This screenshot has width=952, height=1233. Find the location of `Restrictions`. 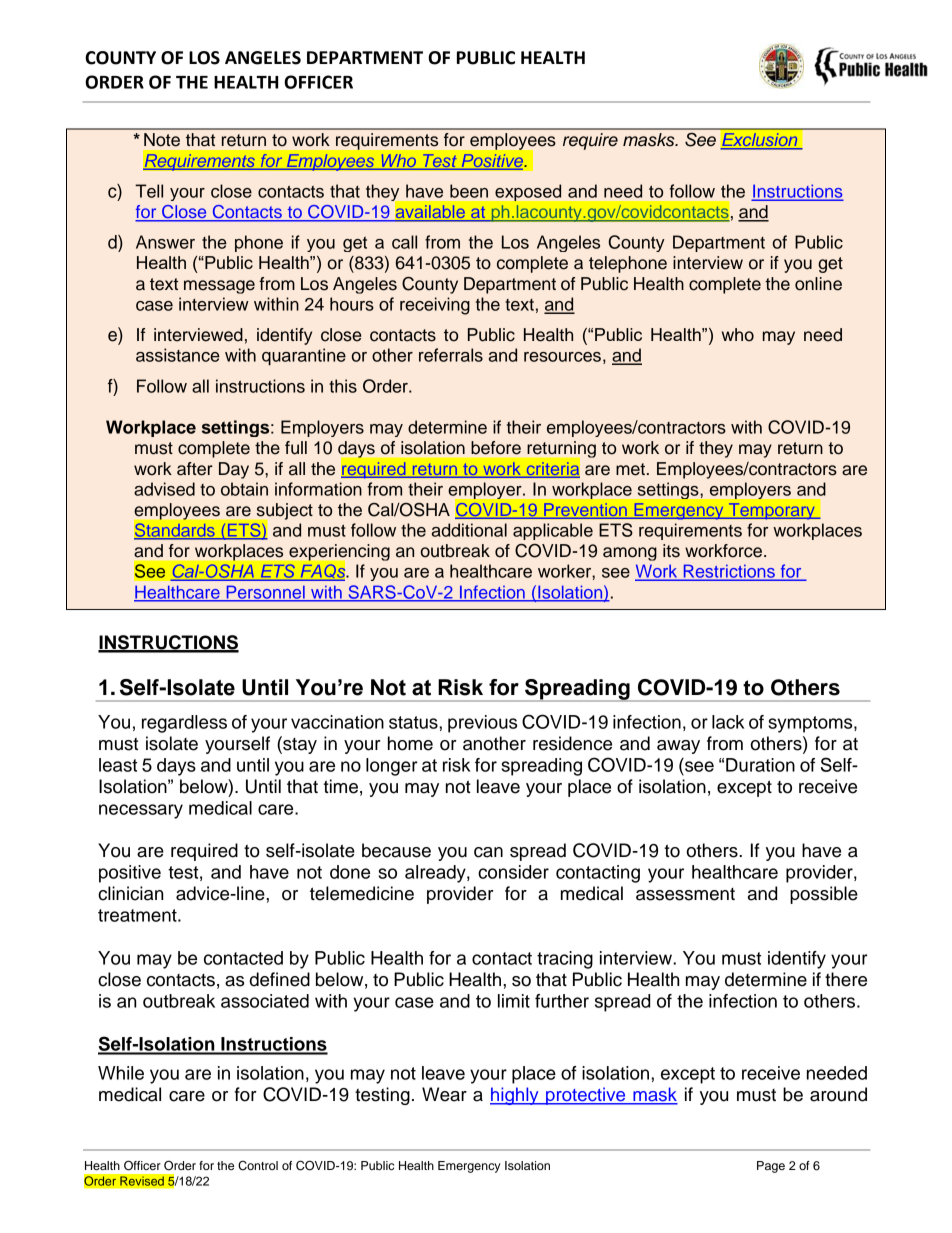

Restrictions is located at coordinates (729, 572).
